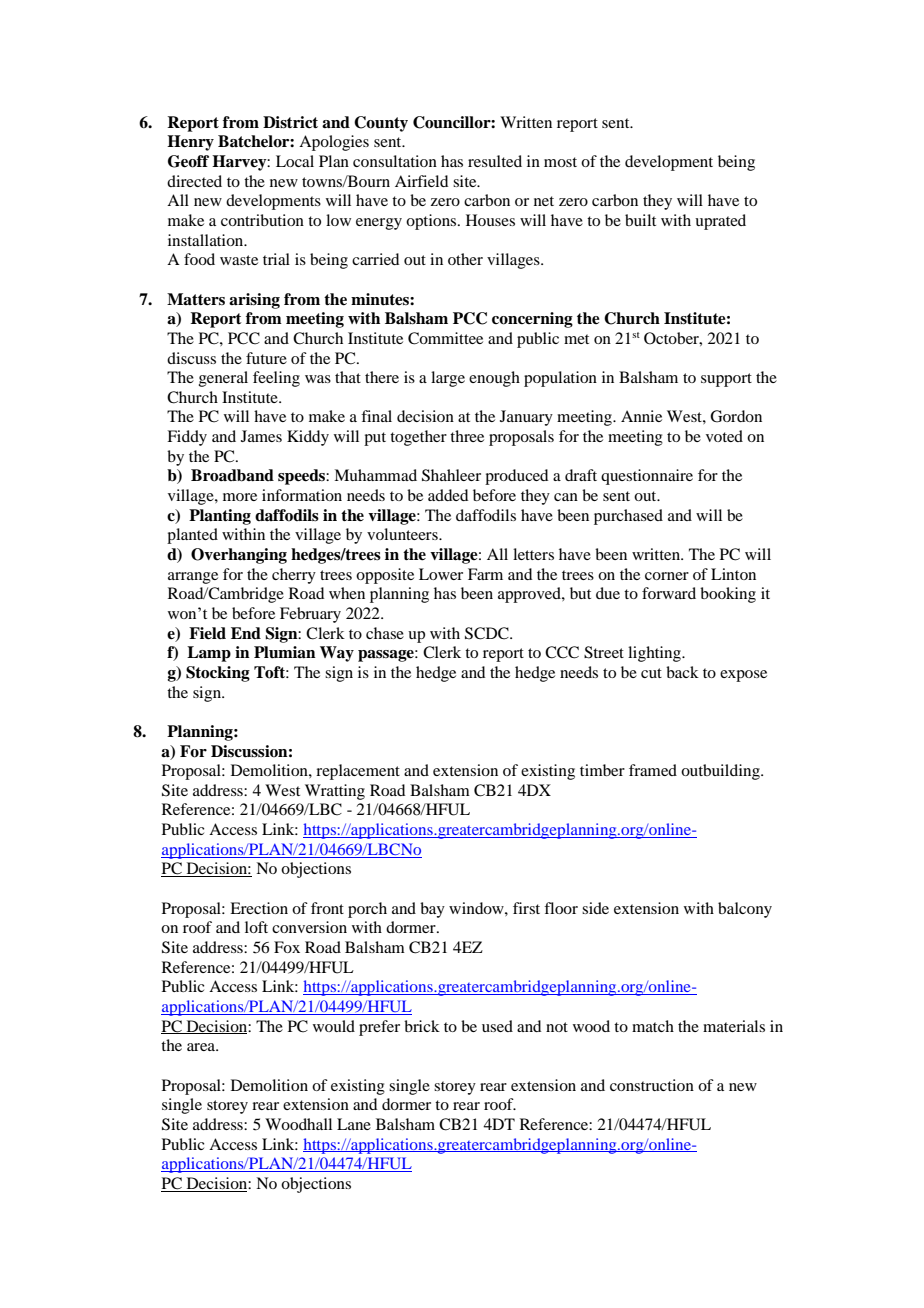 The width and height of the screenshot is (924, 1308). What do you see at coordinates (647, 477) in the screenshot?
I see `questionnaire` at bounding box center [647, 477].
